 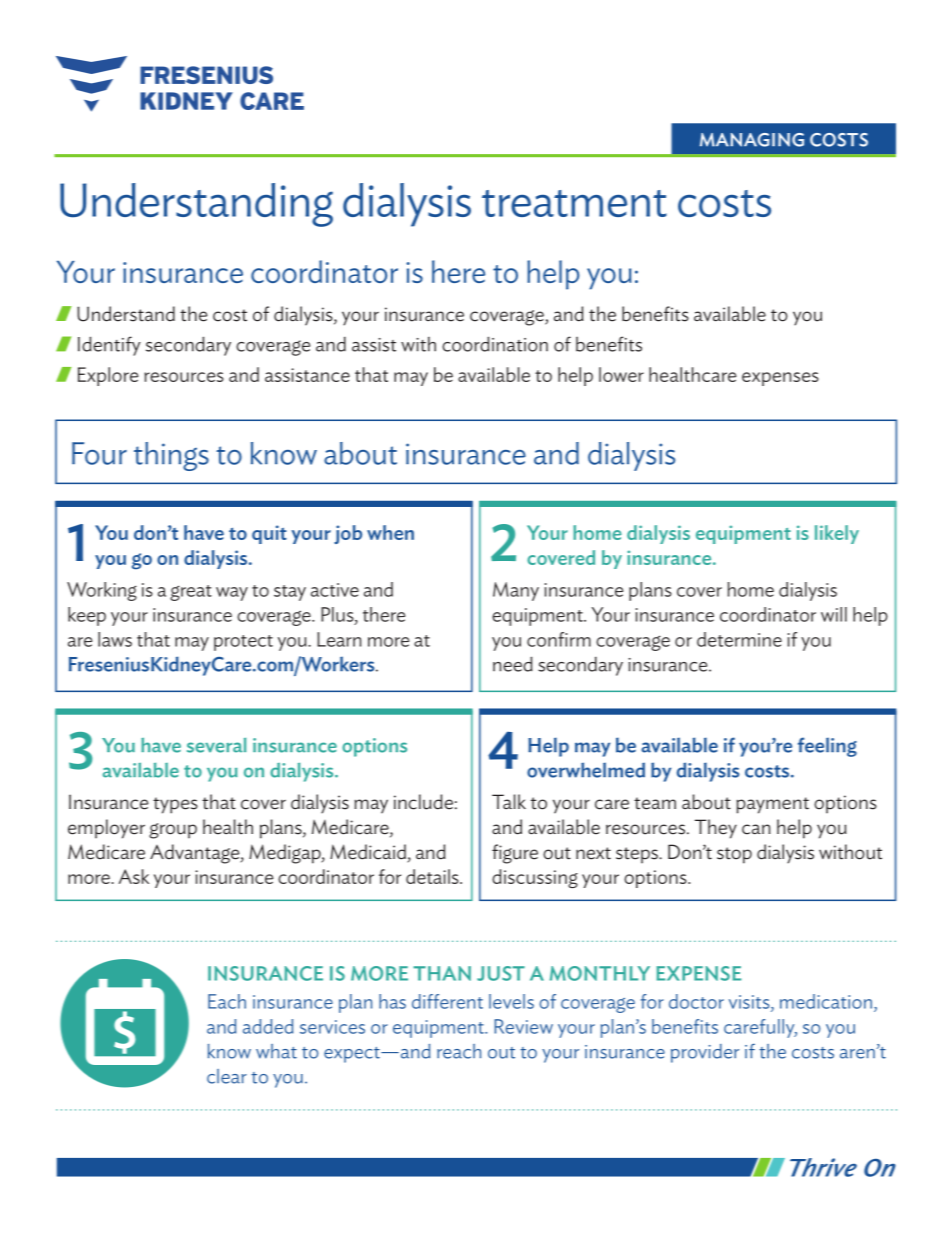 I want to click on Review, so click(x=523, y=1026).
